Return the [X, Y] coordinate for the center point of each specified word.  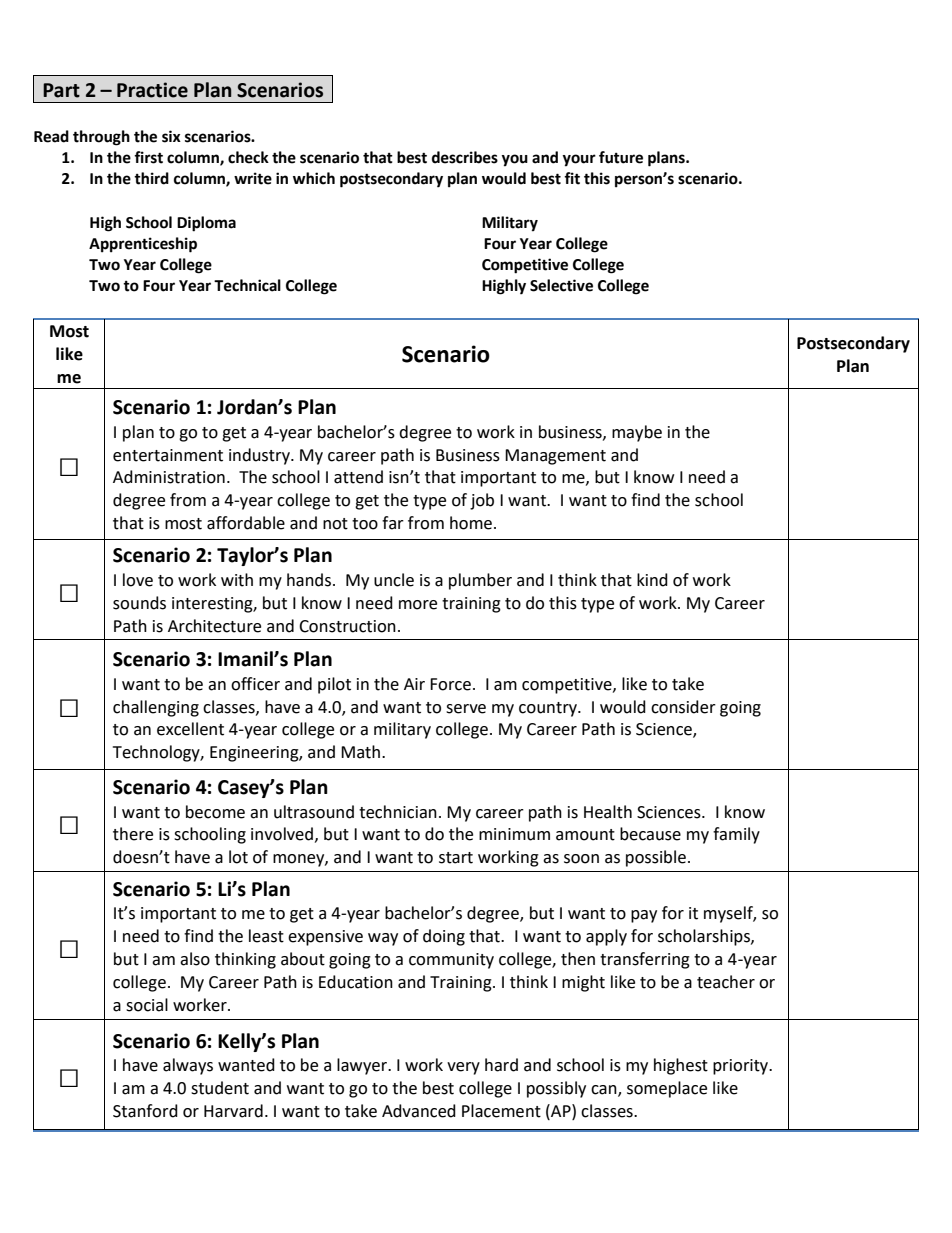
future [621, 157]
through [101, 138]
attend [358, 477]
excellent [190, 729]
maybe [637, 433]
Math [360, 752]
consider [683, 707]
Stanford [145, 1111]
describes [465, 157]
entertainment [168, 455]
